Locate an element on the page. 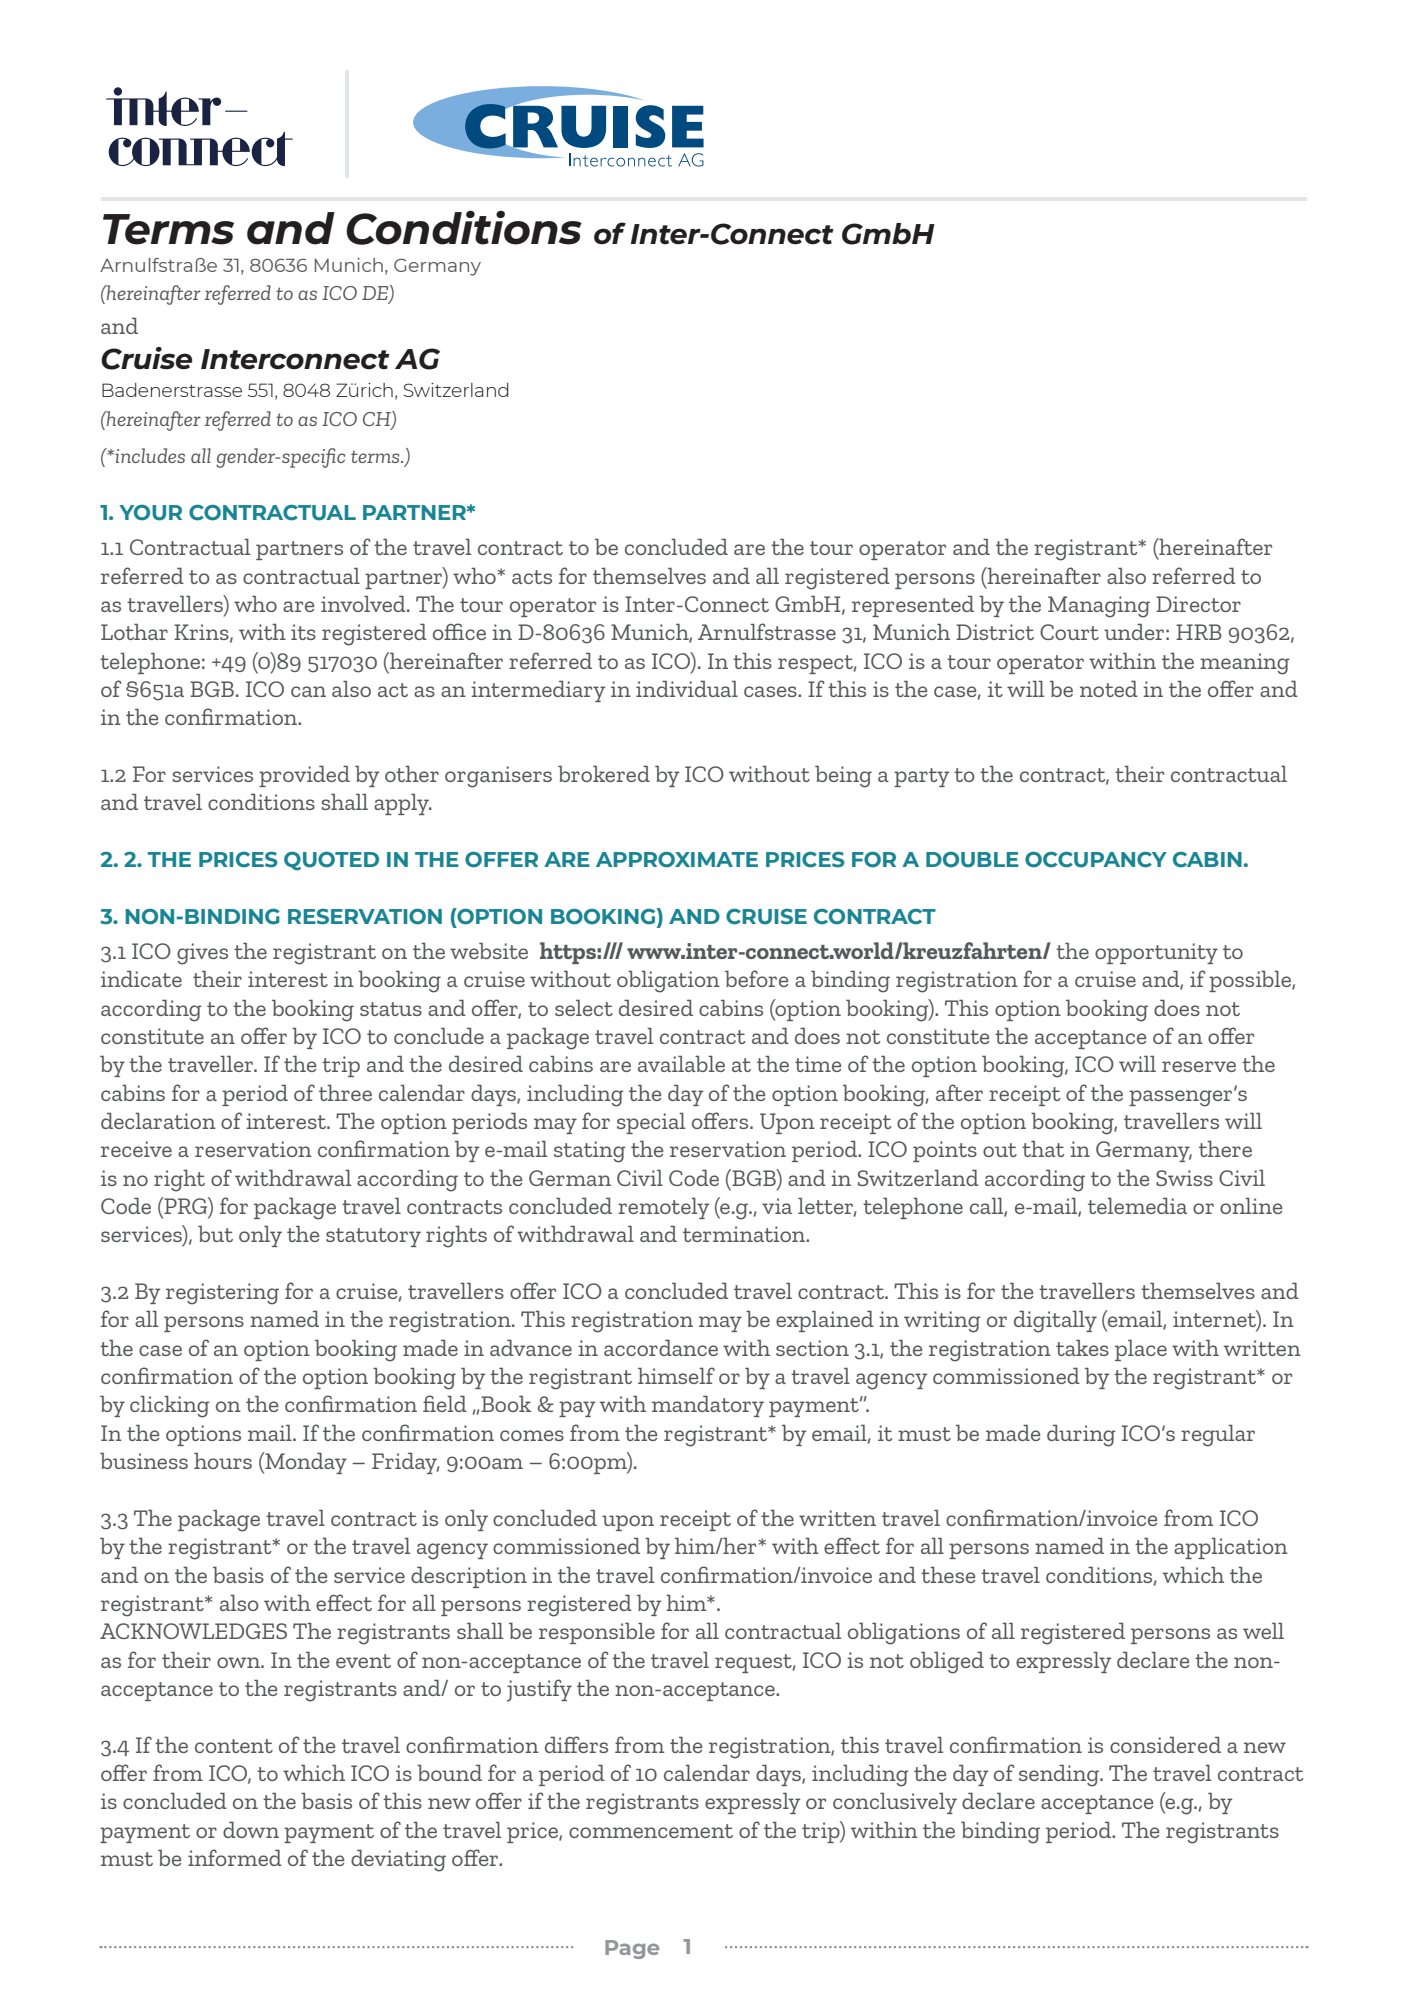 The width and height of the image is (1407, 1989). individual is located at coordinates (687, 688).
